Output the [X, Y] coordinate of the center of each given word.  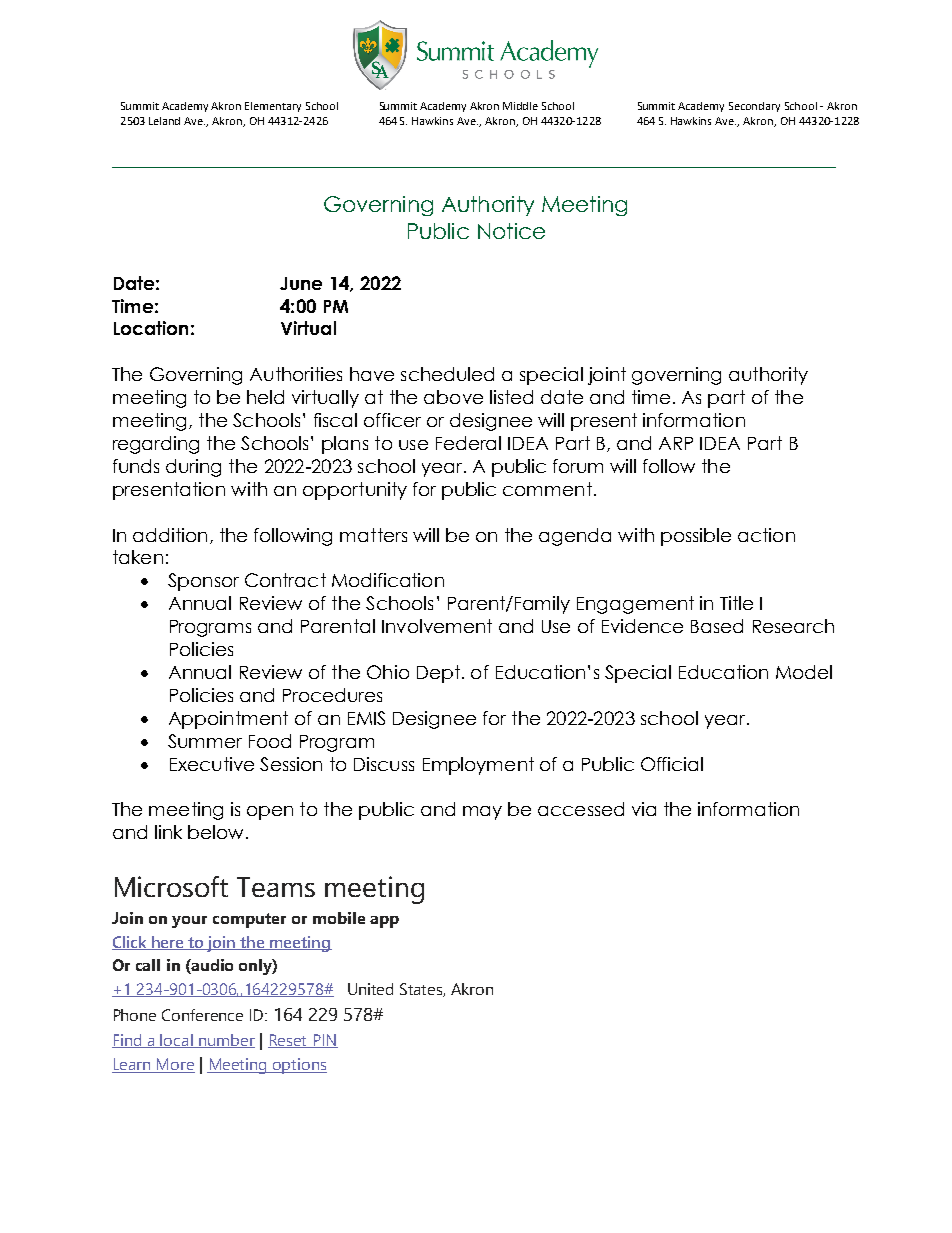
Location [151, 328]
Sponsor [203, 582]
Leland [164, 121]
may [482, 813]
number [226, 1041]
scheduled [447, 374]
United [370, 989]
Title [736, 603]
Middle [520, 106]
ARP [676, 443]
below [215, 832]
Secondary [754, 107]
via [644, 809]
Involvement [437, 626]
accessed [581, 809]
